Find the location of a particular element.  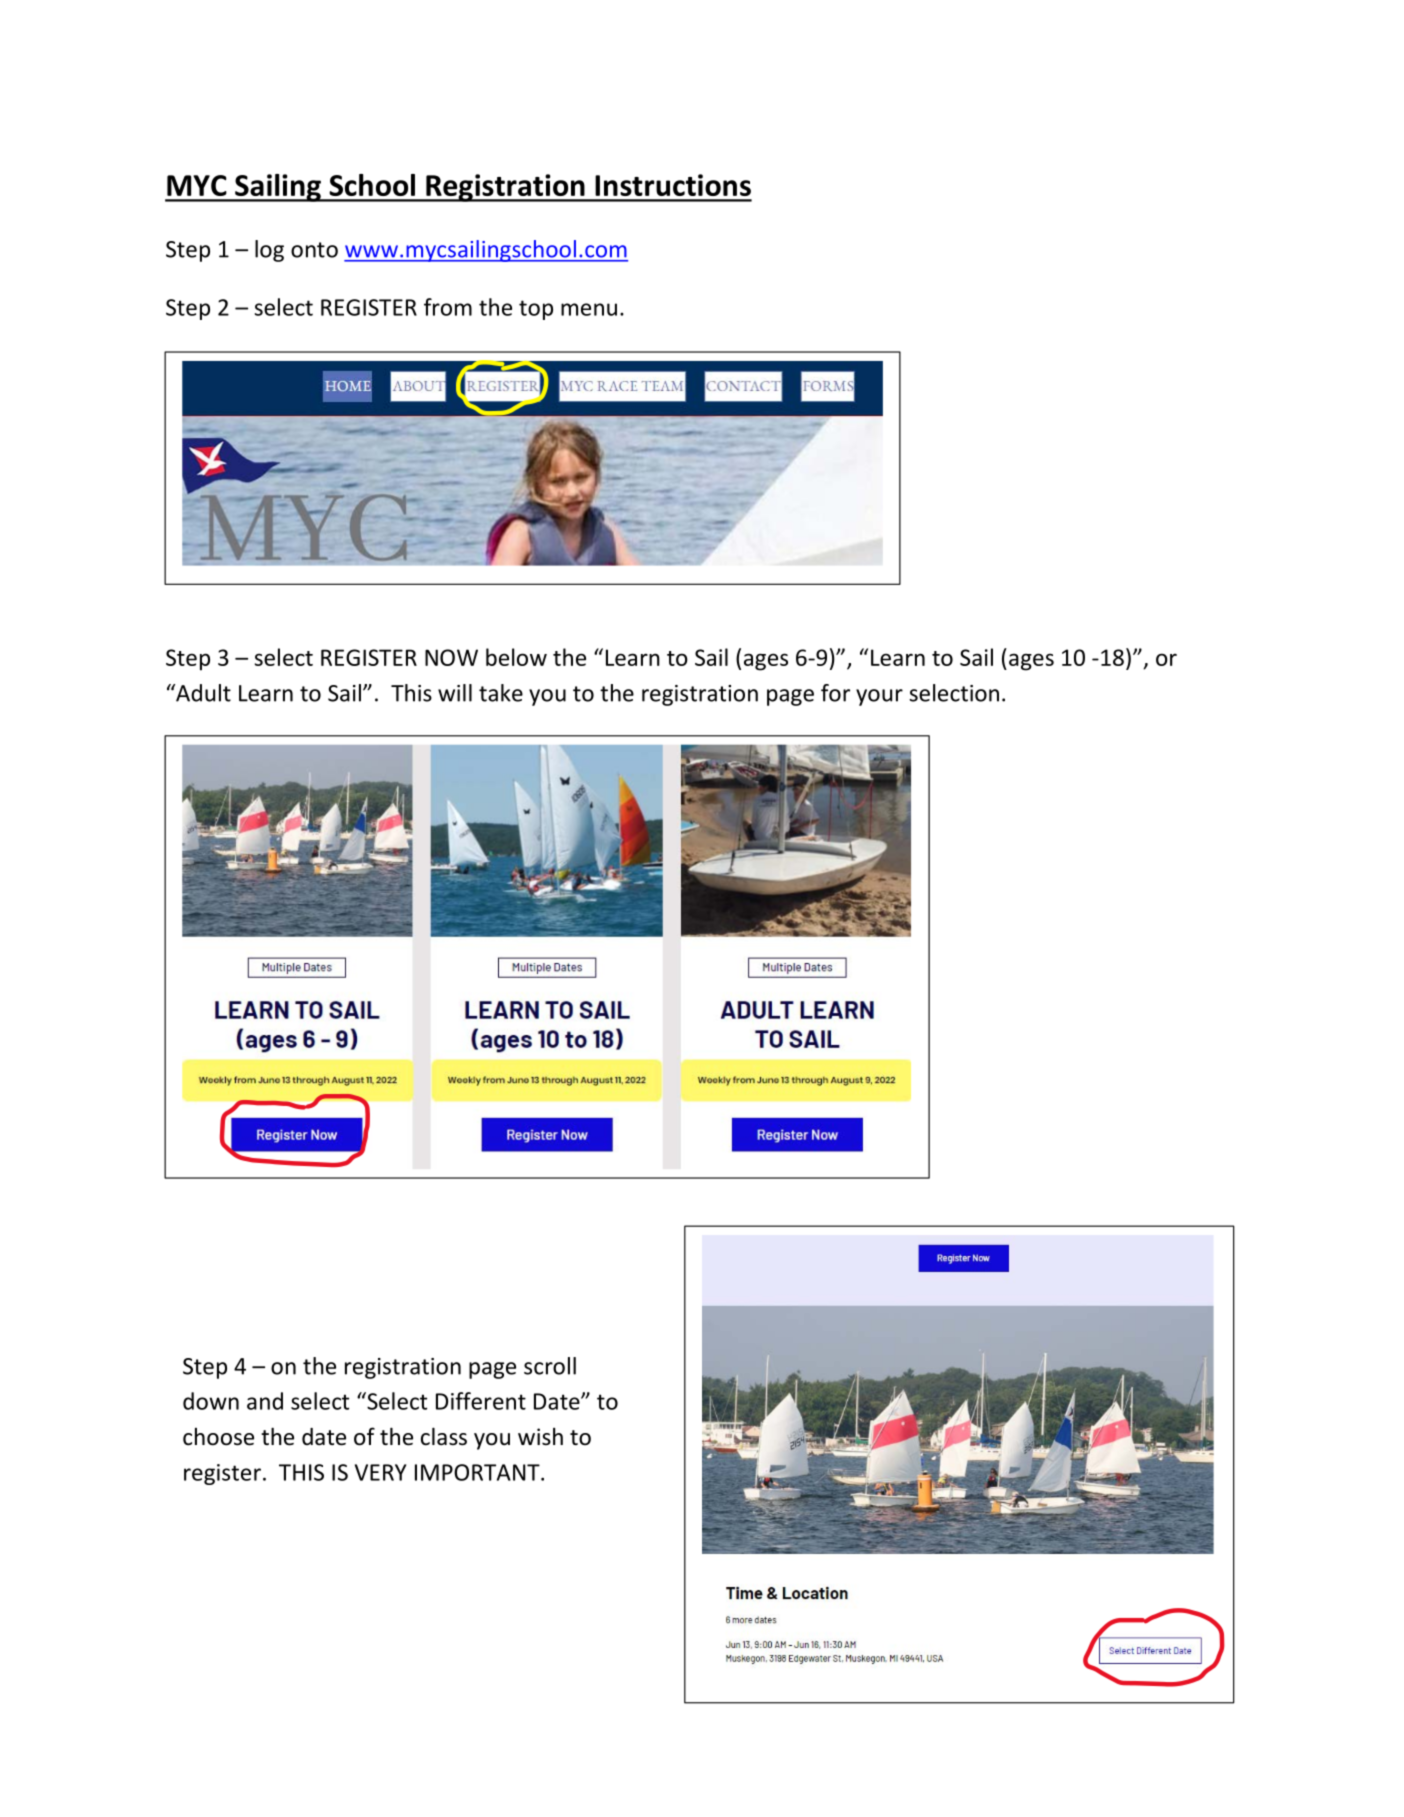

menu is located at coordinates (589, 309).
